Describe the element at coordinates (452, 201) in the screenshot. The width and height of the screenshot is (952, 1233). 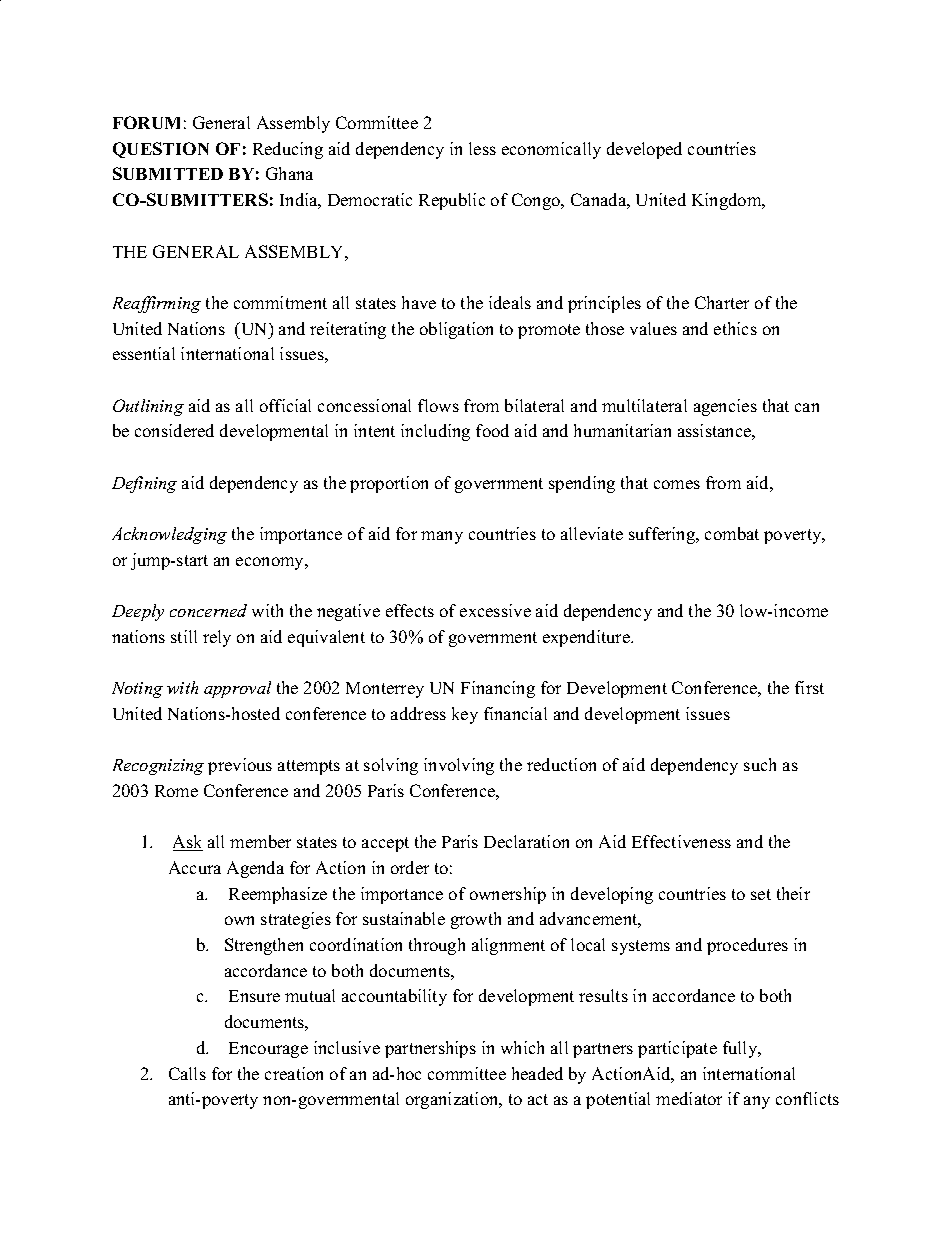
I see `Republic` at that location.
